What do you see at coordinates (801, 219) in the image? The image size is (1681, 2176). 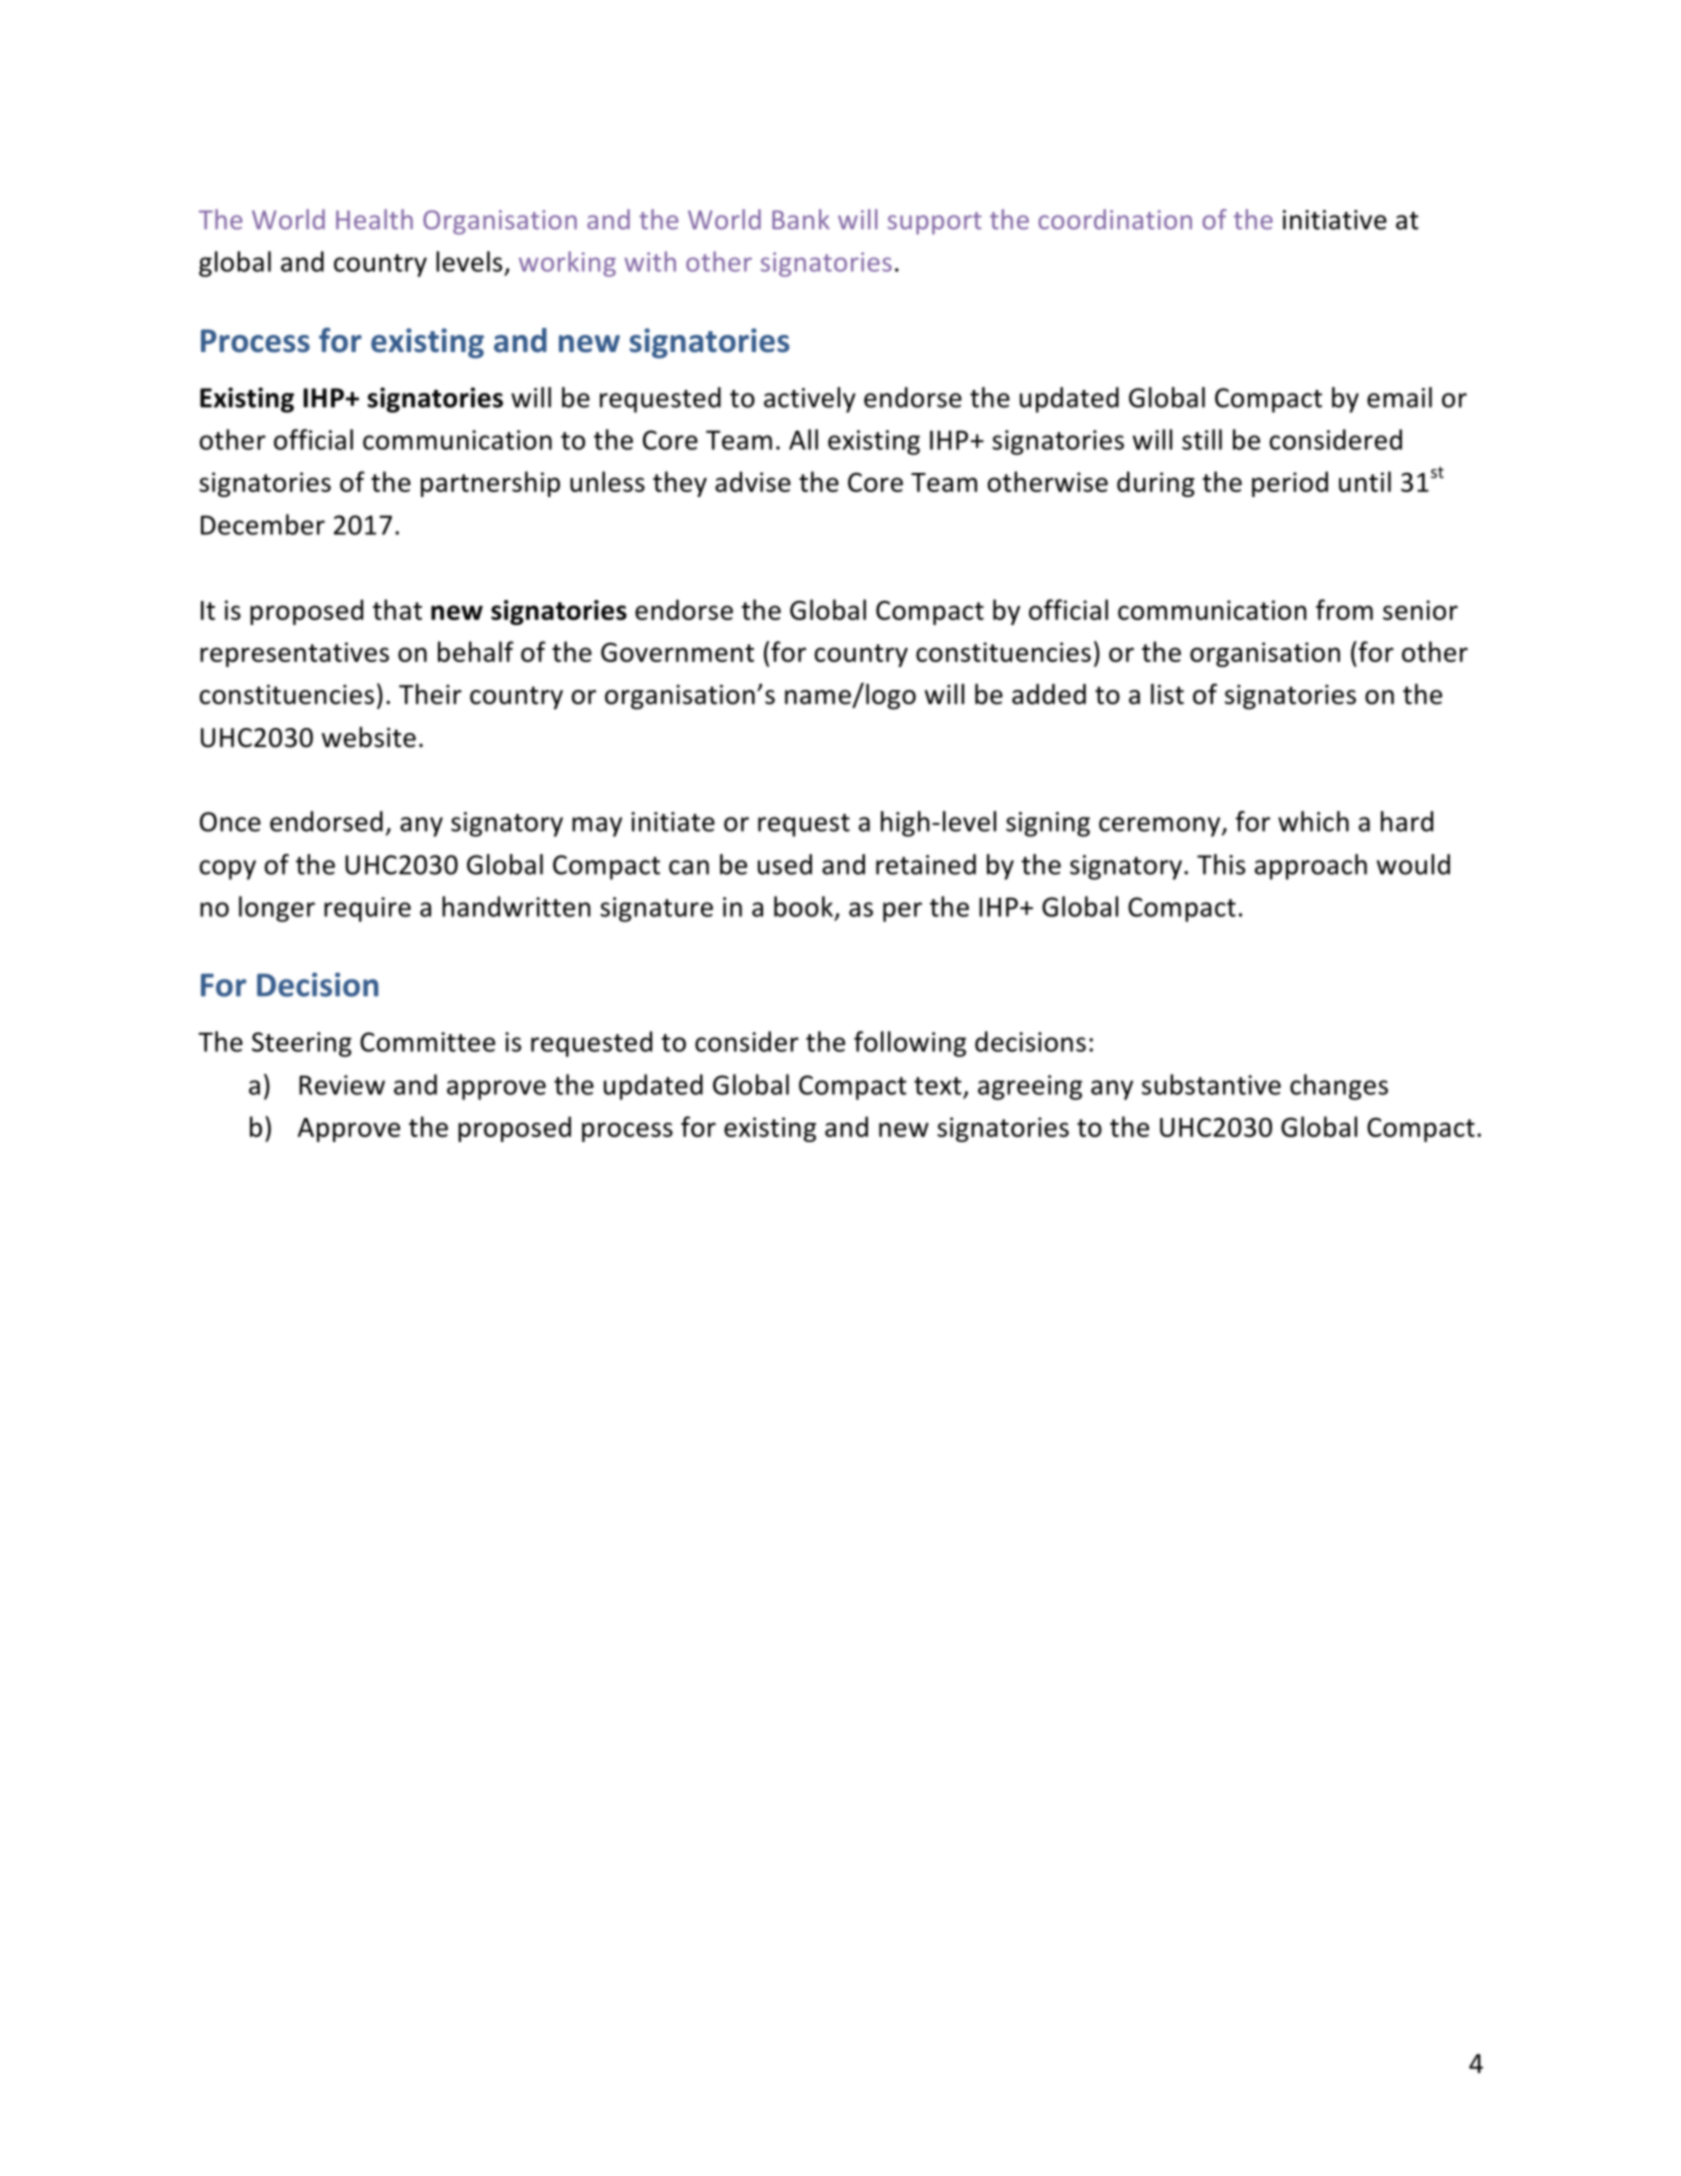 I see `Bank` at bounding box center [801, 219].
